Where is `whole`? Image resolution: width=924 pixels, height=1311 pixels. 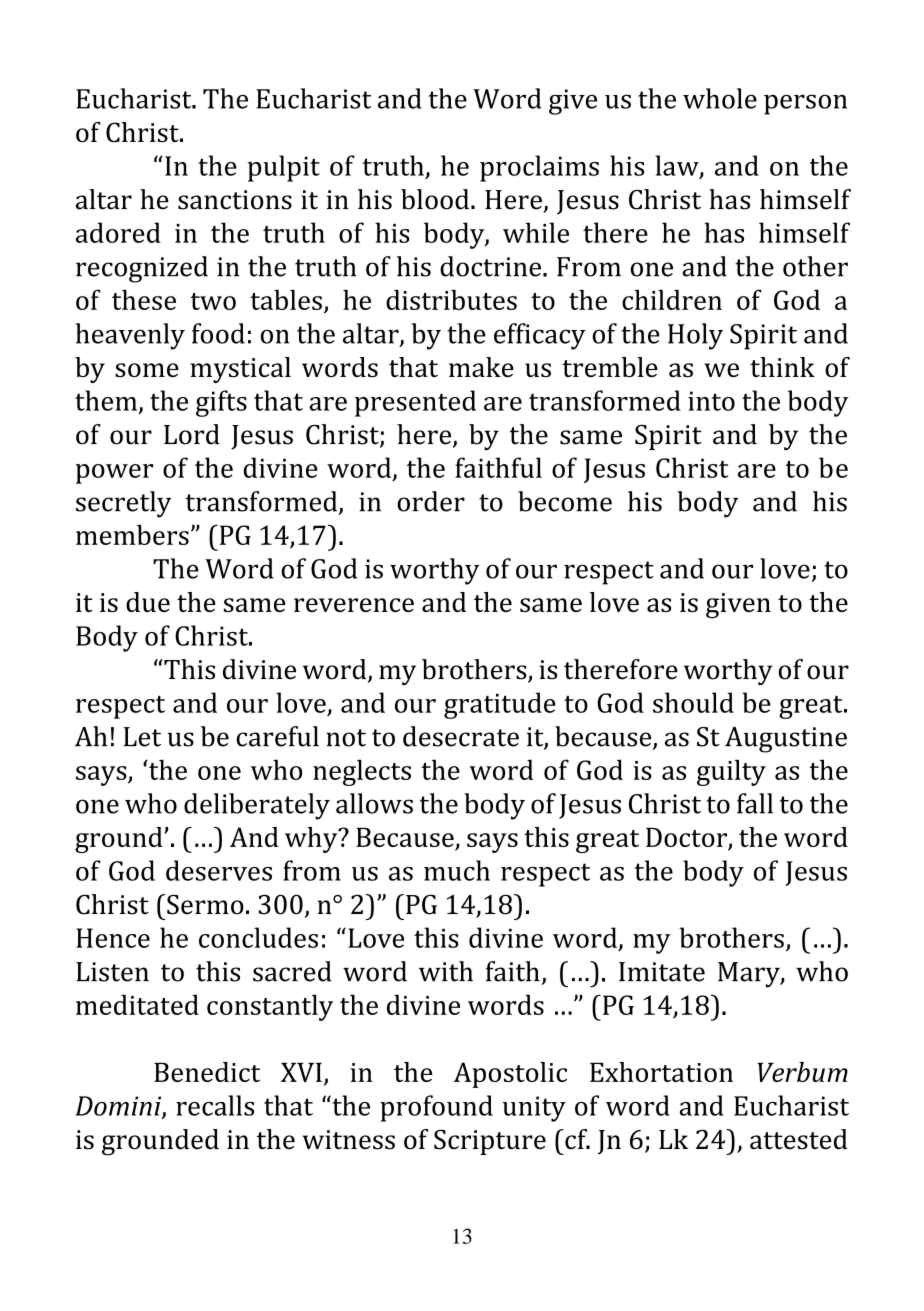 whole is located at coordinates (720, 98).
